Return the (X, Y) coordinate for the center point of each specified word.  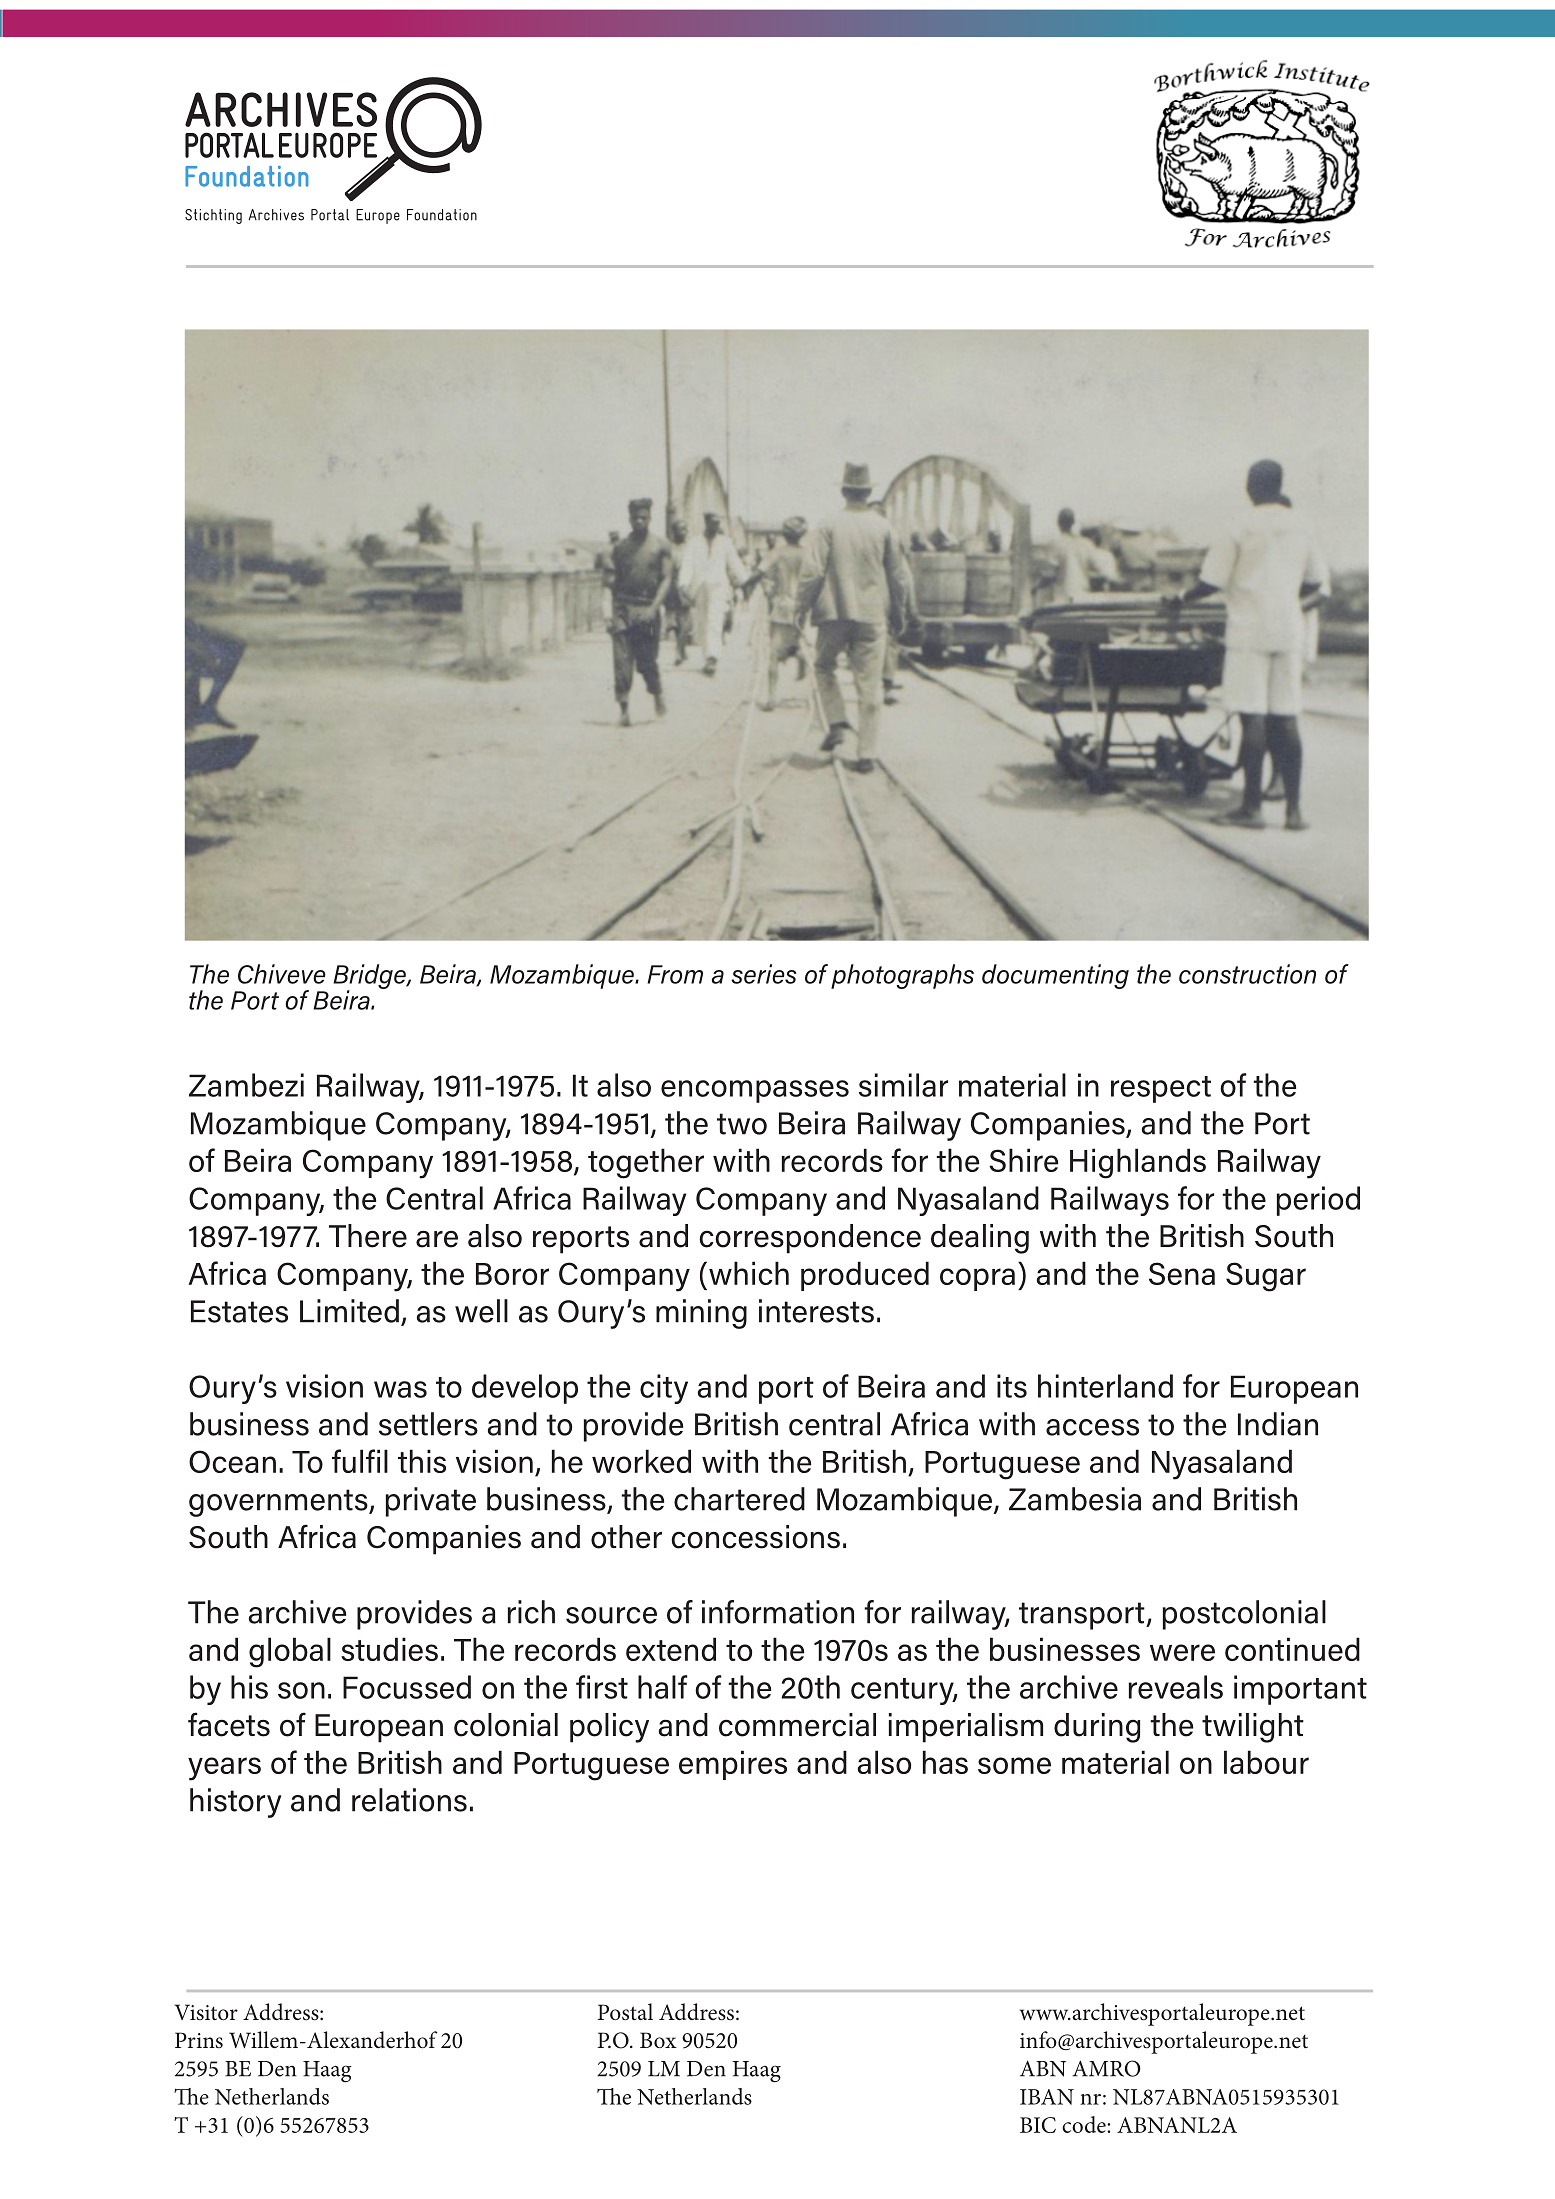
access (1092, 1427)
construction (1247, 974)
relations (409, 1800)
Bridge (370, 977)
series (764, 974)
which (749, 1273)
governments (279, 1503)
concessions (755, 1537)
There (368, 1236)
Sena (1182, 1273)
